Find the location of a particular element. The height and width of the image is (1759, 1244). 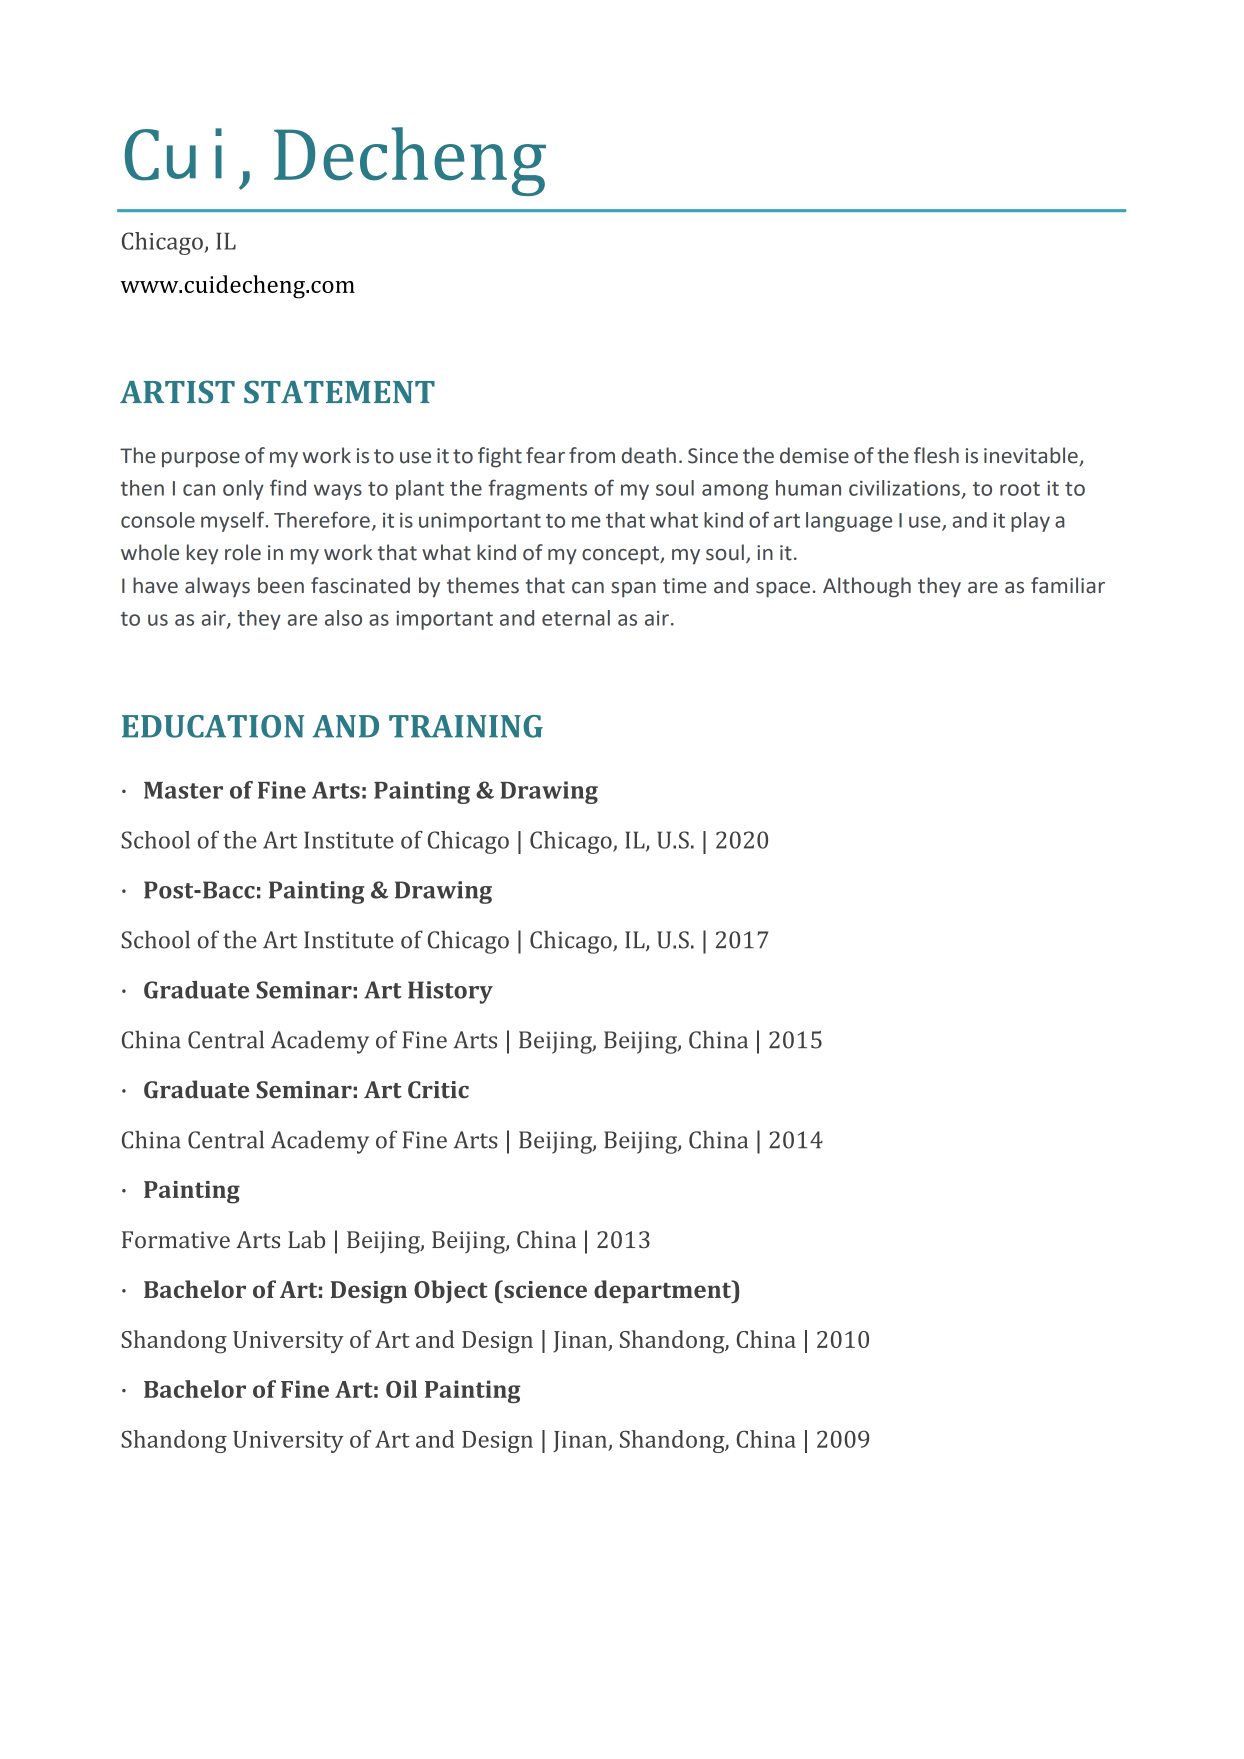

science is located at coordinates (544, 1289).
